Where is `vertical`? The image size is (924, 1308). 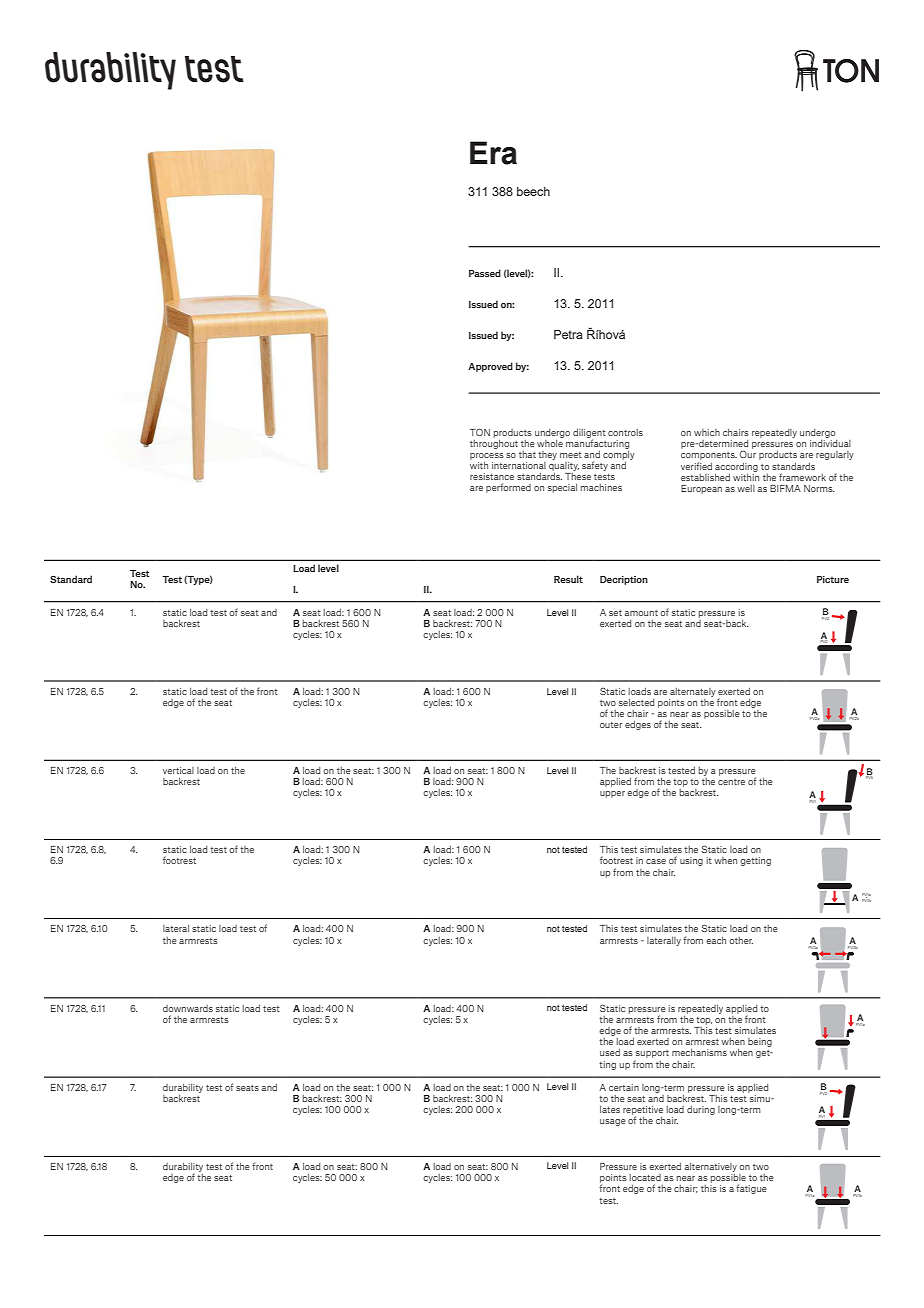 vertical is located at coordinates (178, 770).
